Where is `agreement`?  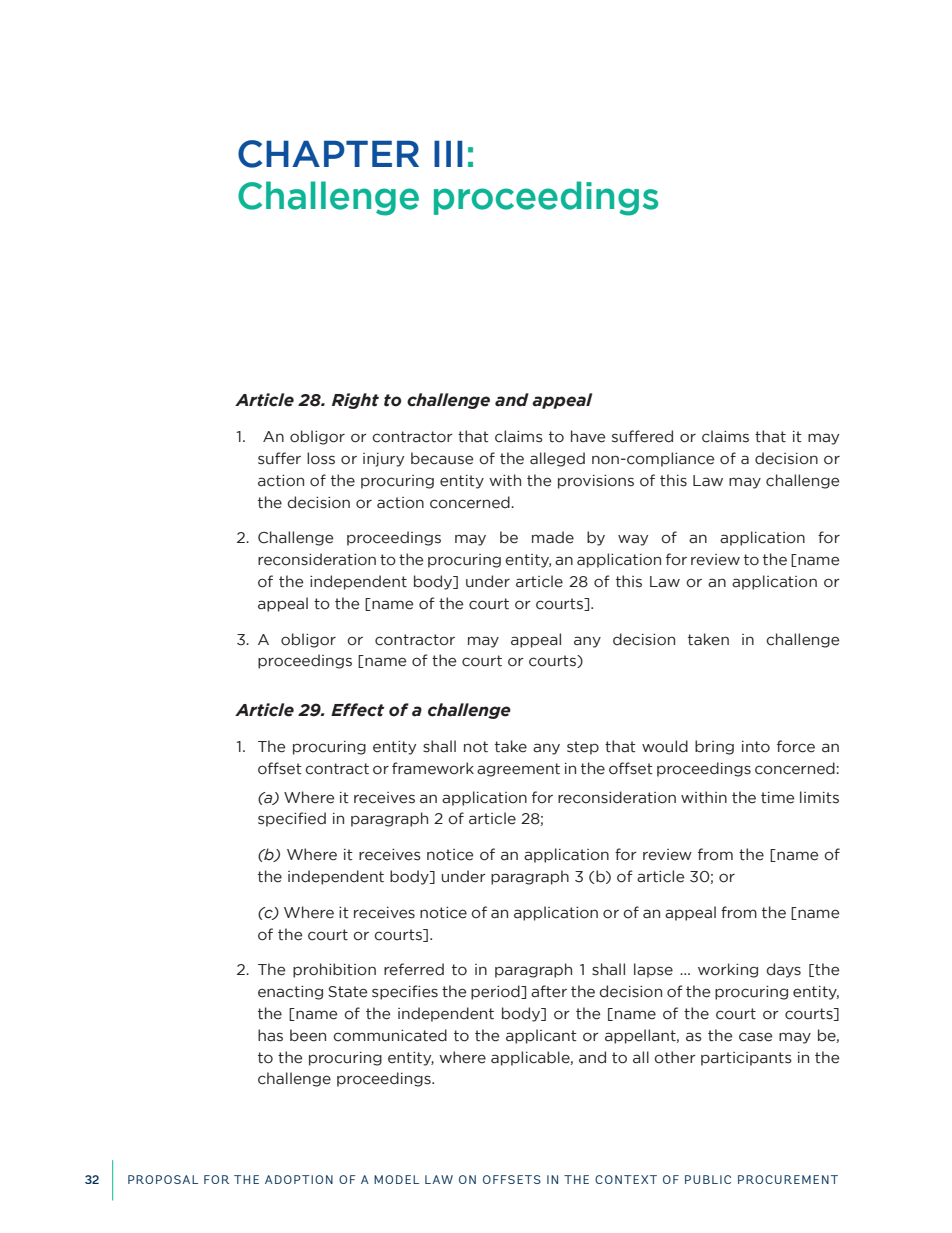
agreement is located at coordinates (518, 770).
